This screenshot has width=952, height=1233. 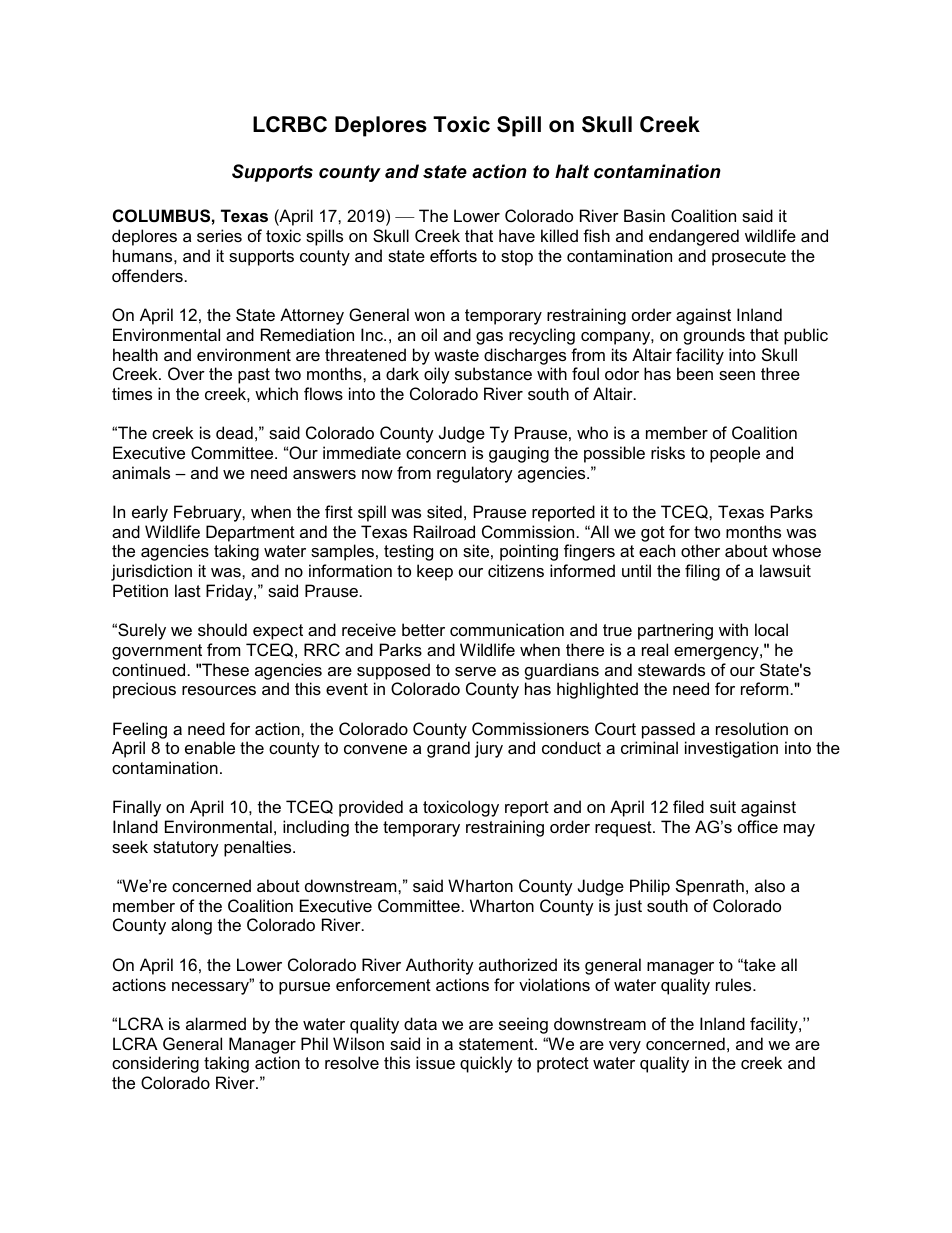 I want to click on communication, so click(x=507, y=629).
